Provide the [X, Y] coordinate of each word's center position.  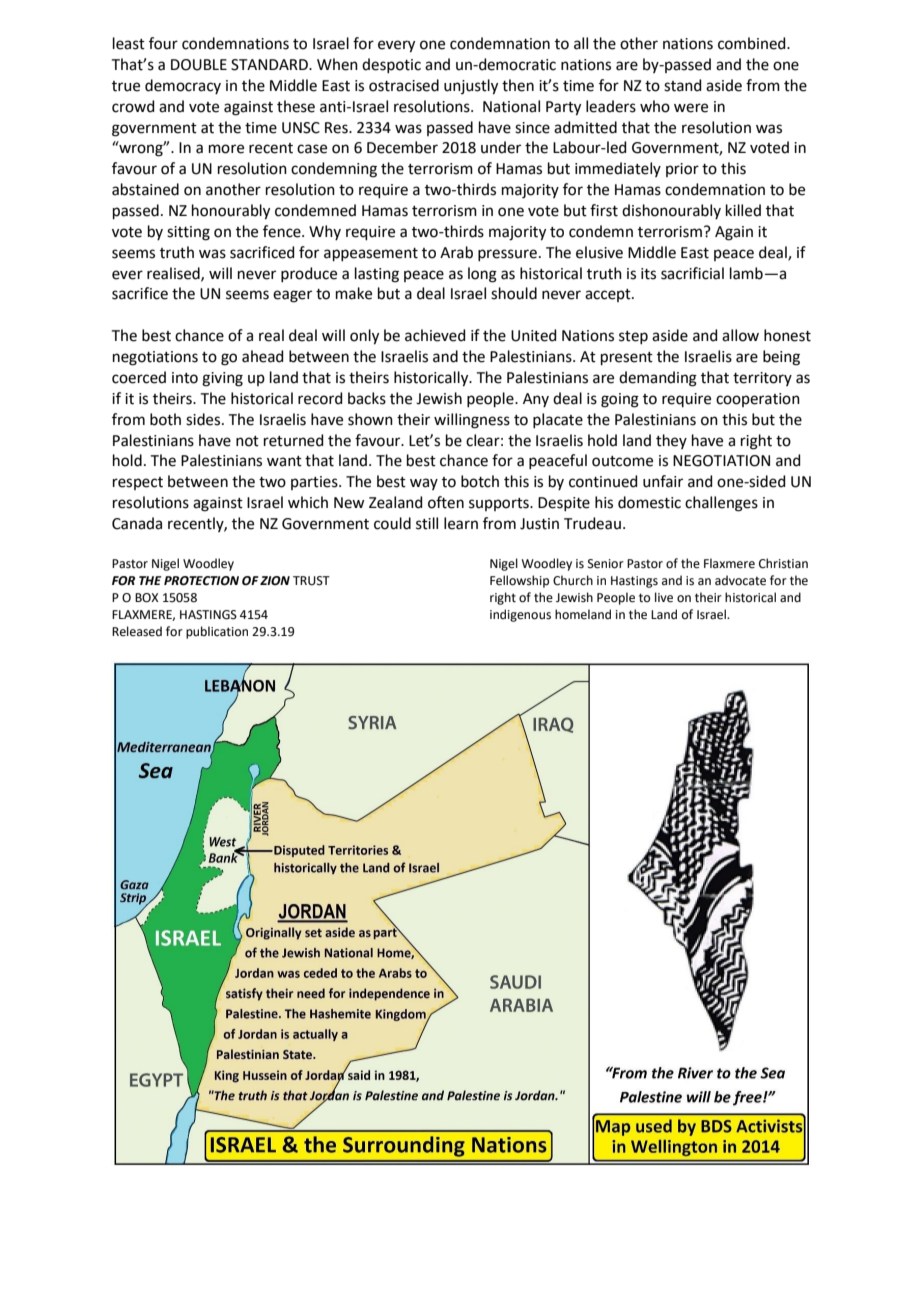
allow [740, 335]
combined [753, 43]
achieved [435, 335]
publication [217, 632]
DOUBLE [199, 65]
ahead [263, 356]
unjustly [471, 87]
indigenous [520, 615]
